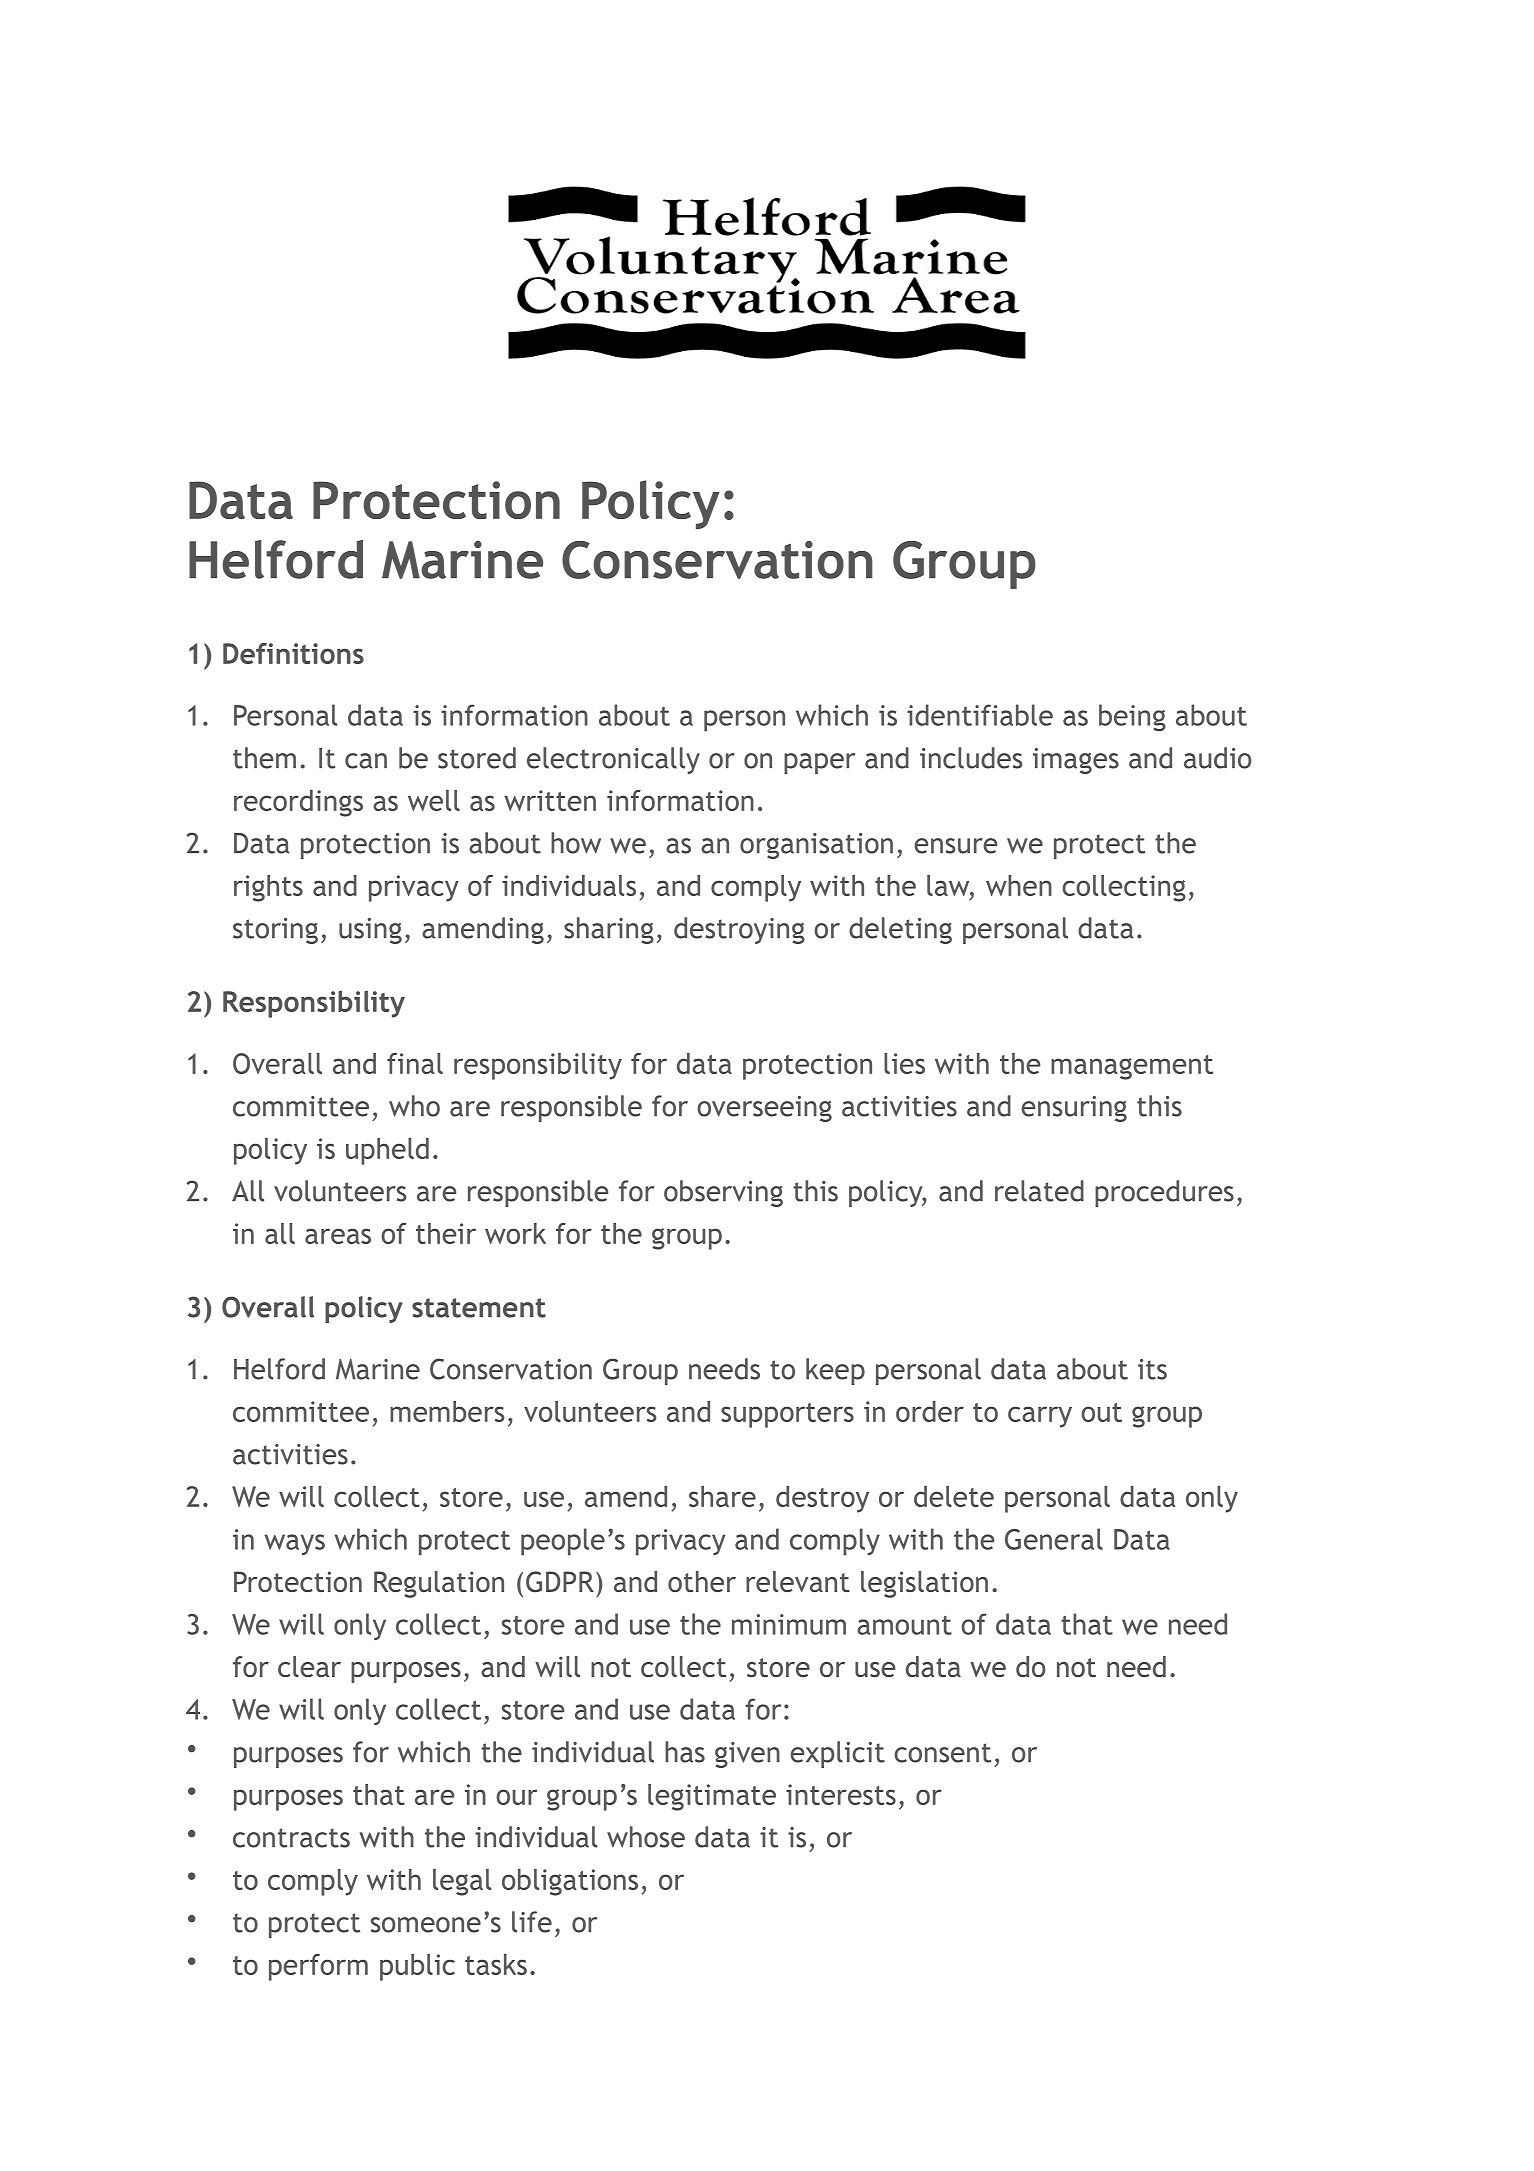 The height and width of the screenshot is (2171, 1534). I want to click on can, so click(366, 761).
